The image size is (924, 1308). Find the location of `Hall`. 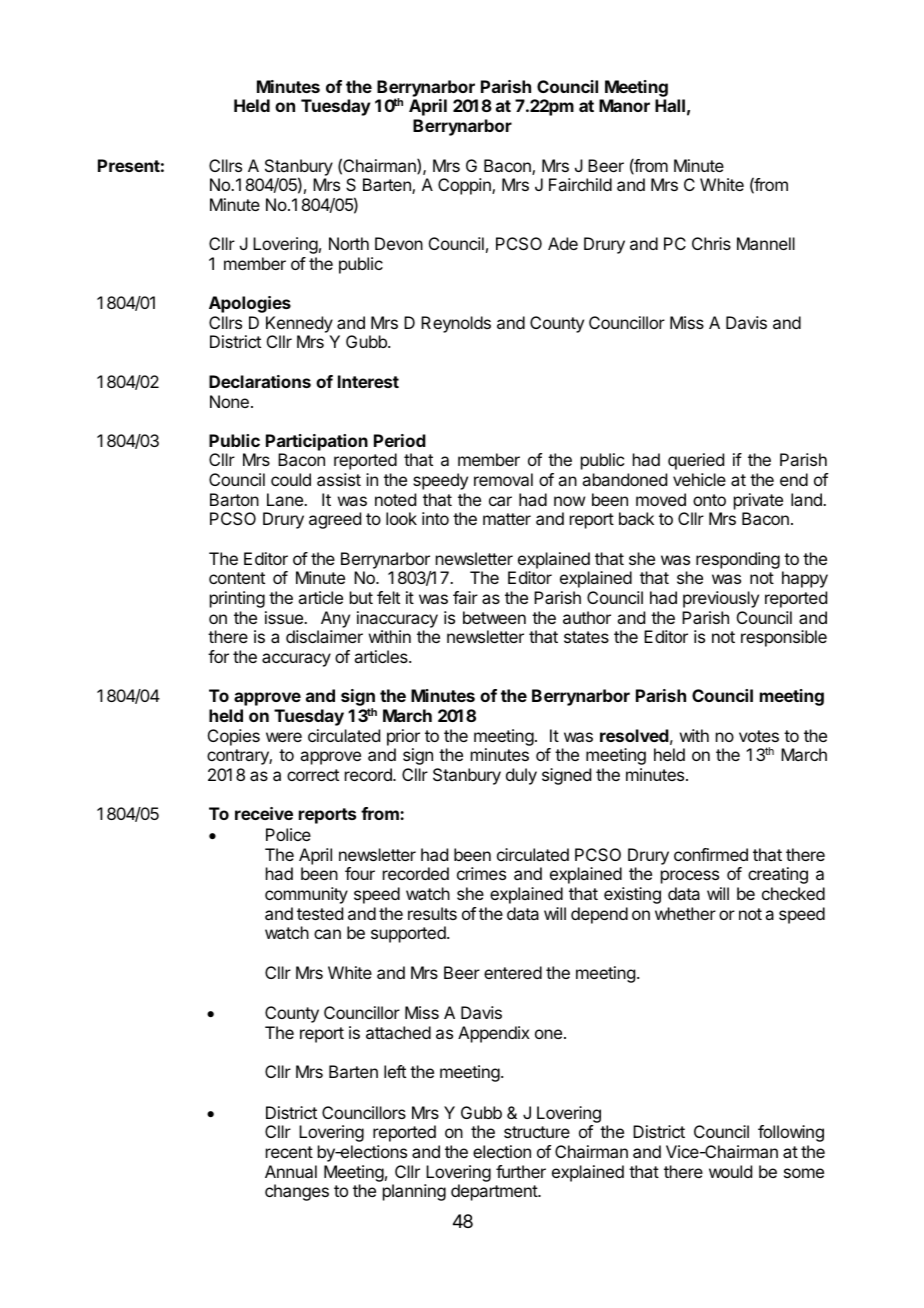

Hall is located at coordinates (670, 105).
